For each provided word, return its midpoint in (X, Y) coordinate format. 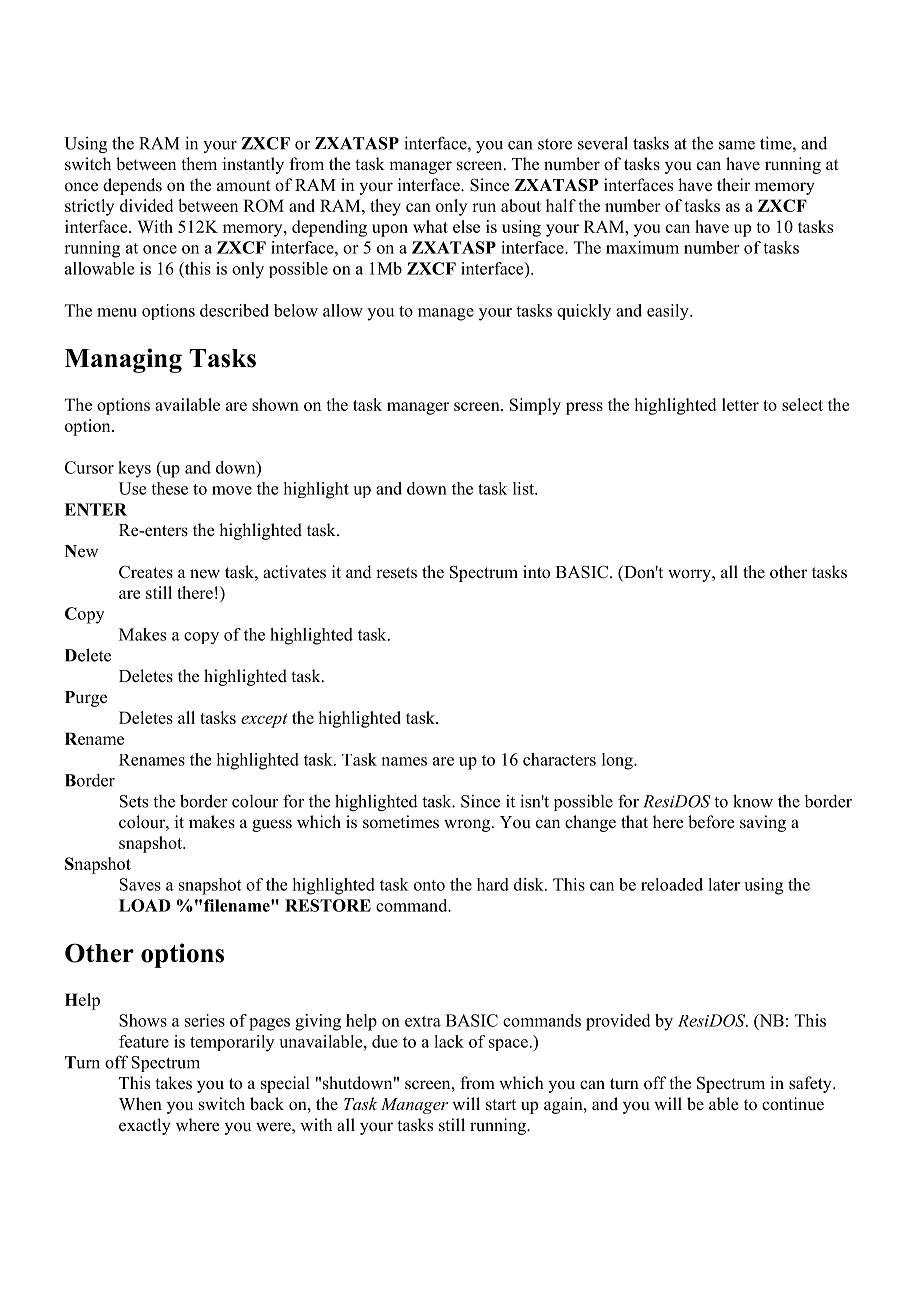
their (733, 184)
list (525, 488)
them (199, 164)
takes (173, 1083)
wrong (468, 825)
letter (740, 404)
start (501, 1105)
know (753, 801)
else (466, 226)
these (169, 488)
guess (272, 825)
